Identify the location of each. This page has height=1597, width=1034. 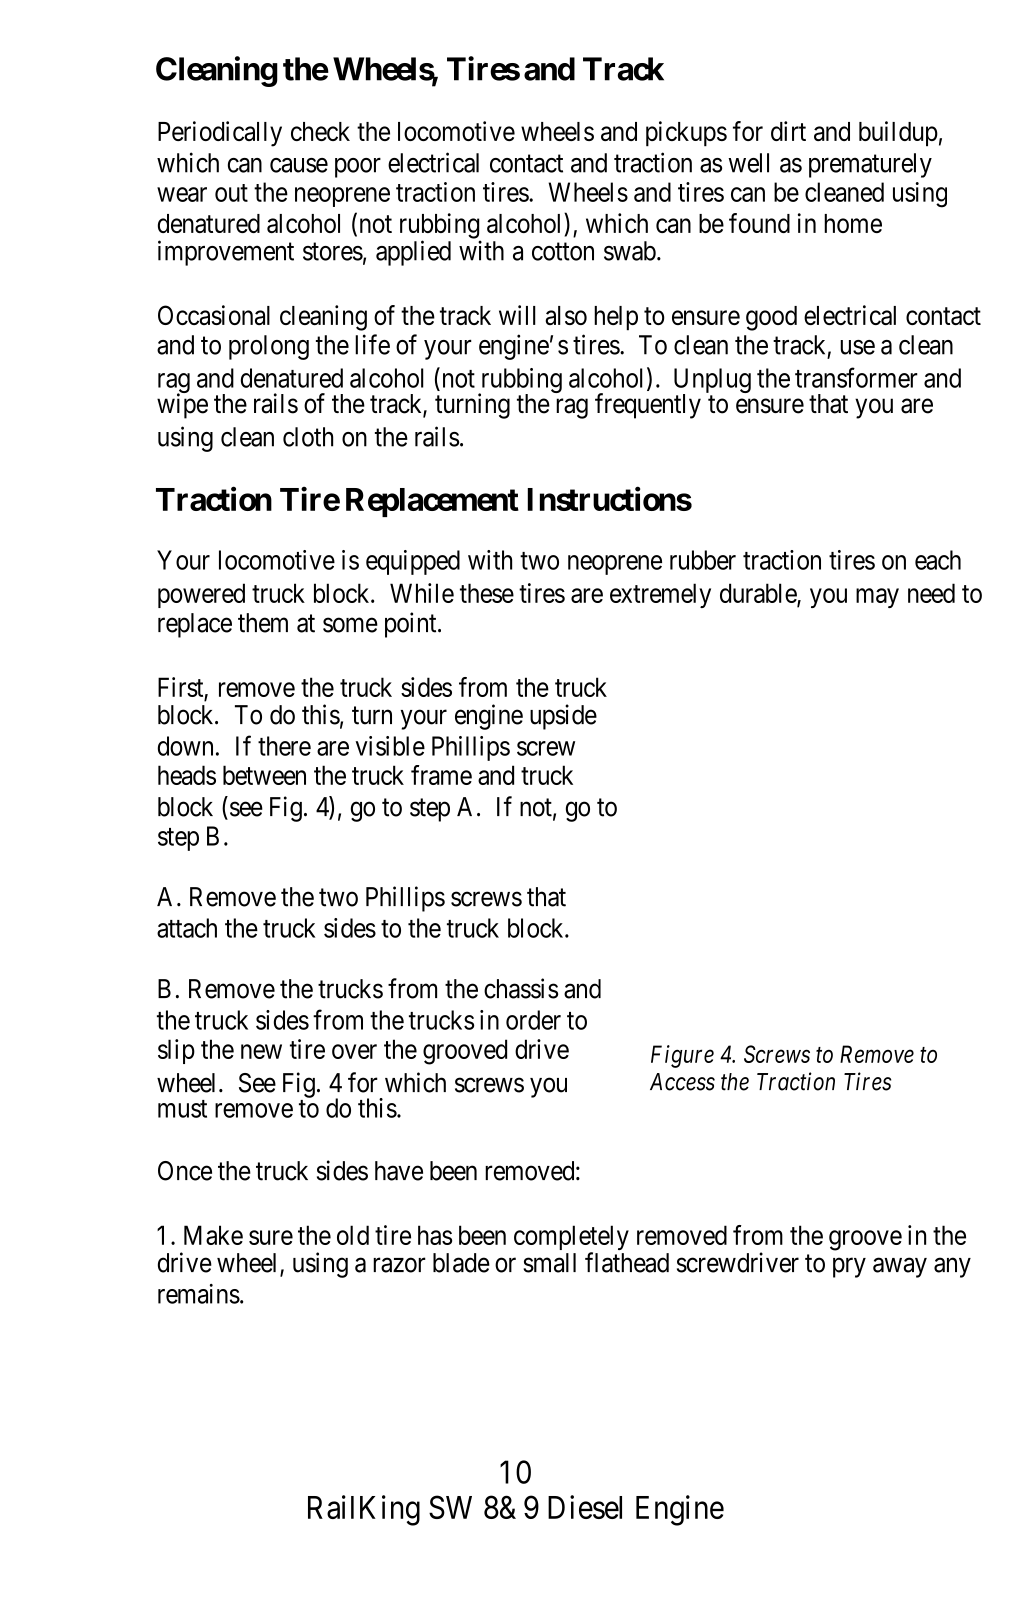
(938, 560).
